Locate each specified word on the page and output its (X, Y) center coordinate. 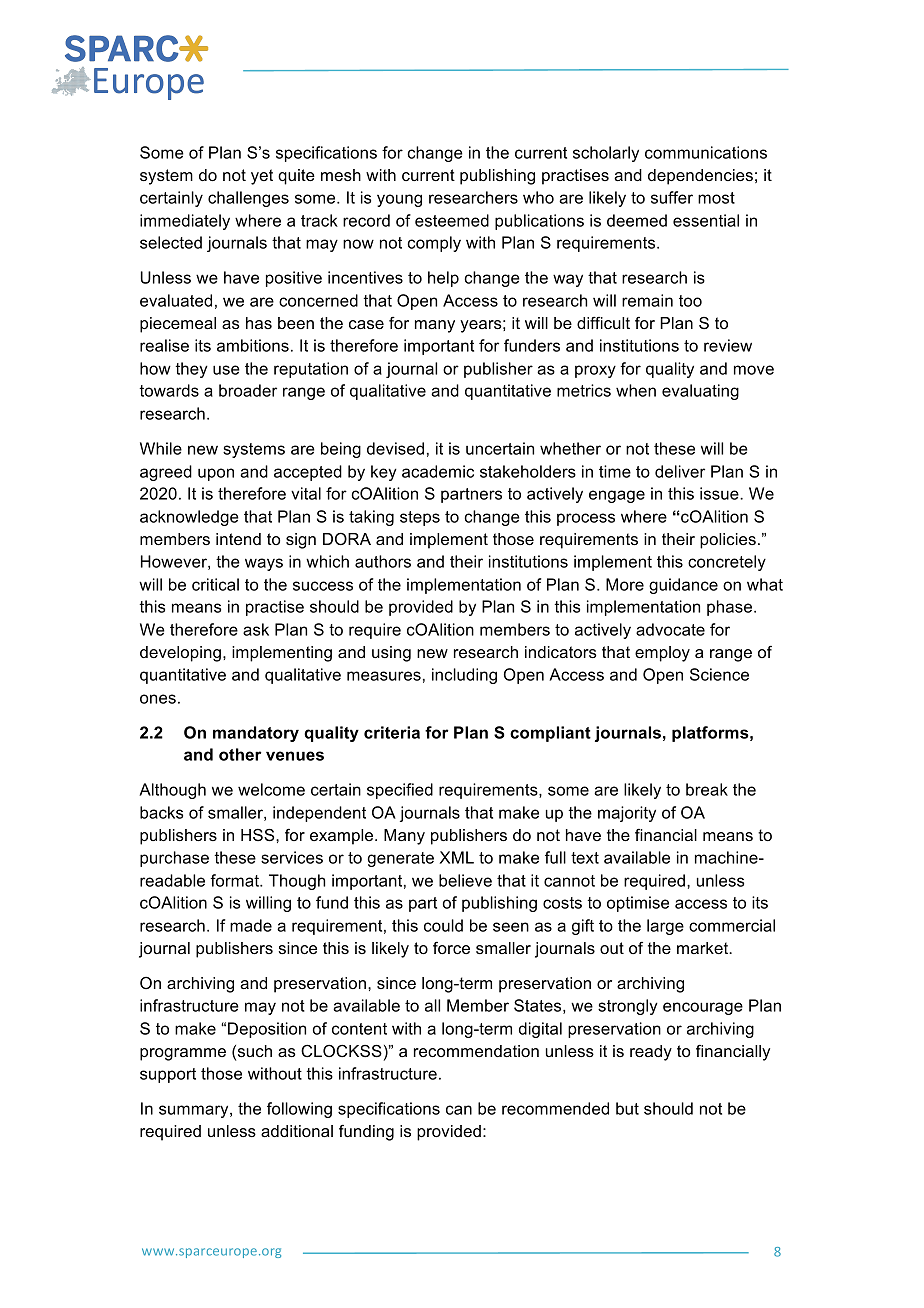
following (299, 1110)
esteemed (452, 220)
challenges (248, 199)
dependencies (700, 177)
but (627, 1108)
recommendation (476, 1051)
